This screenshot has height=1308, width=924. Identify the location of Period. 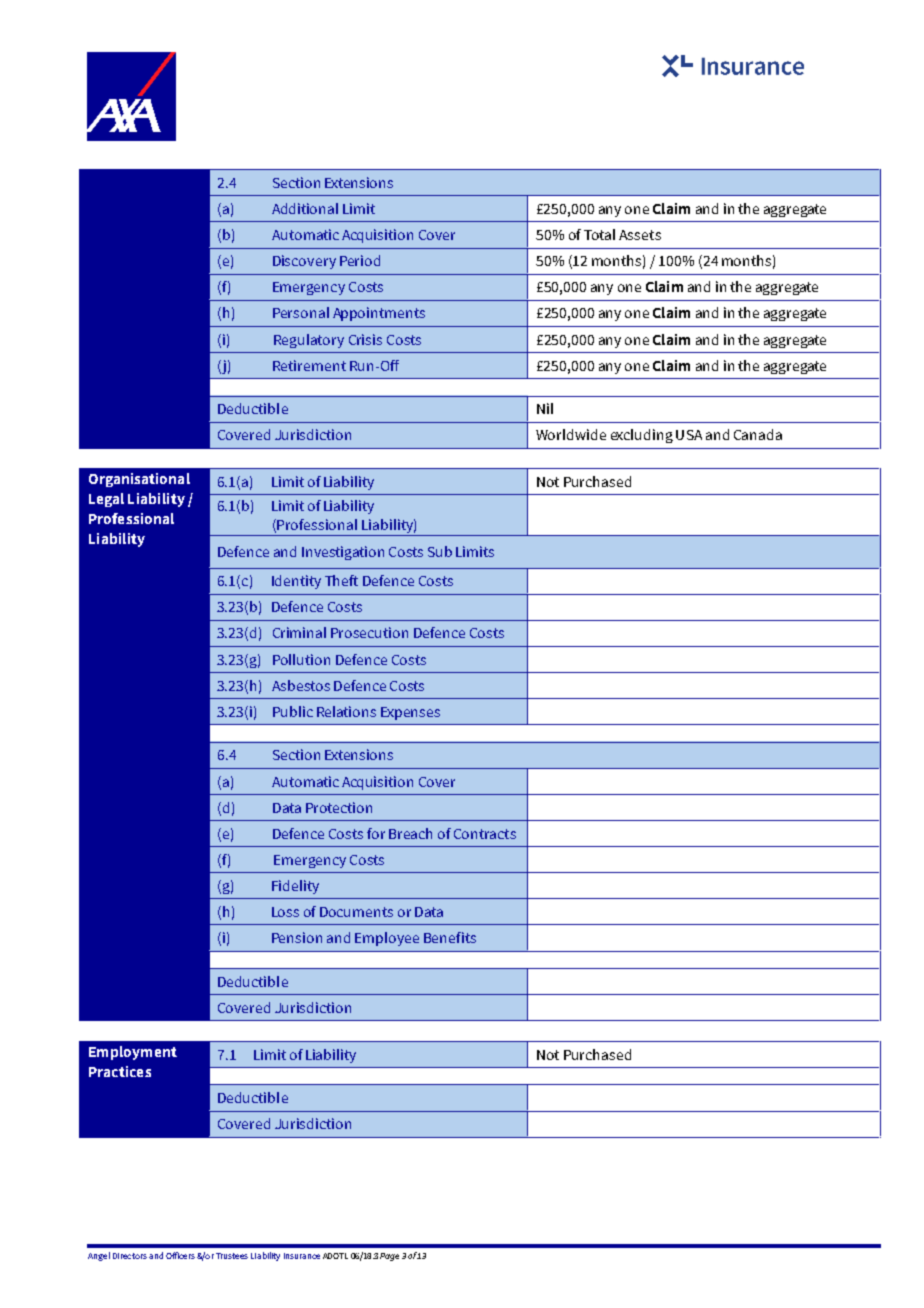
(360, 260).
